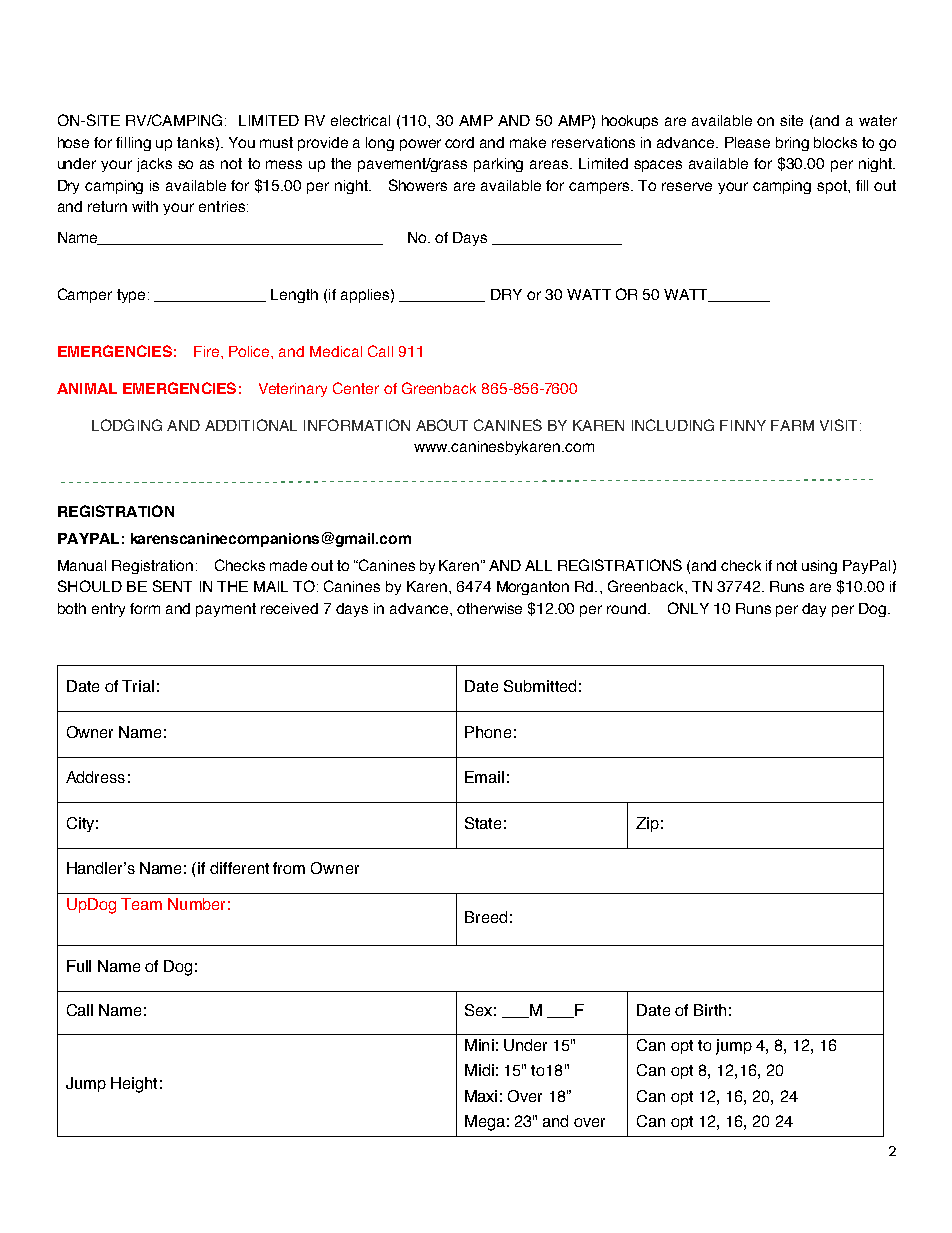  What do you see at coordinates (792, 144) in the page?
I see `bring` at bounding box center [792, 144].
